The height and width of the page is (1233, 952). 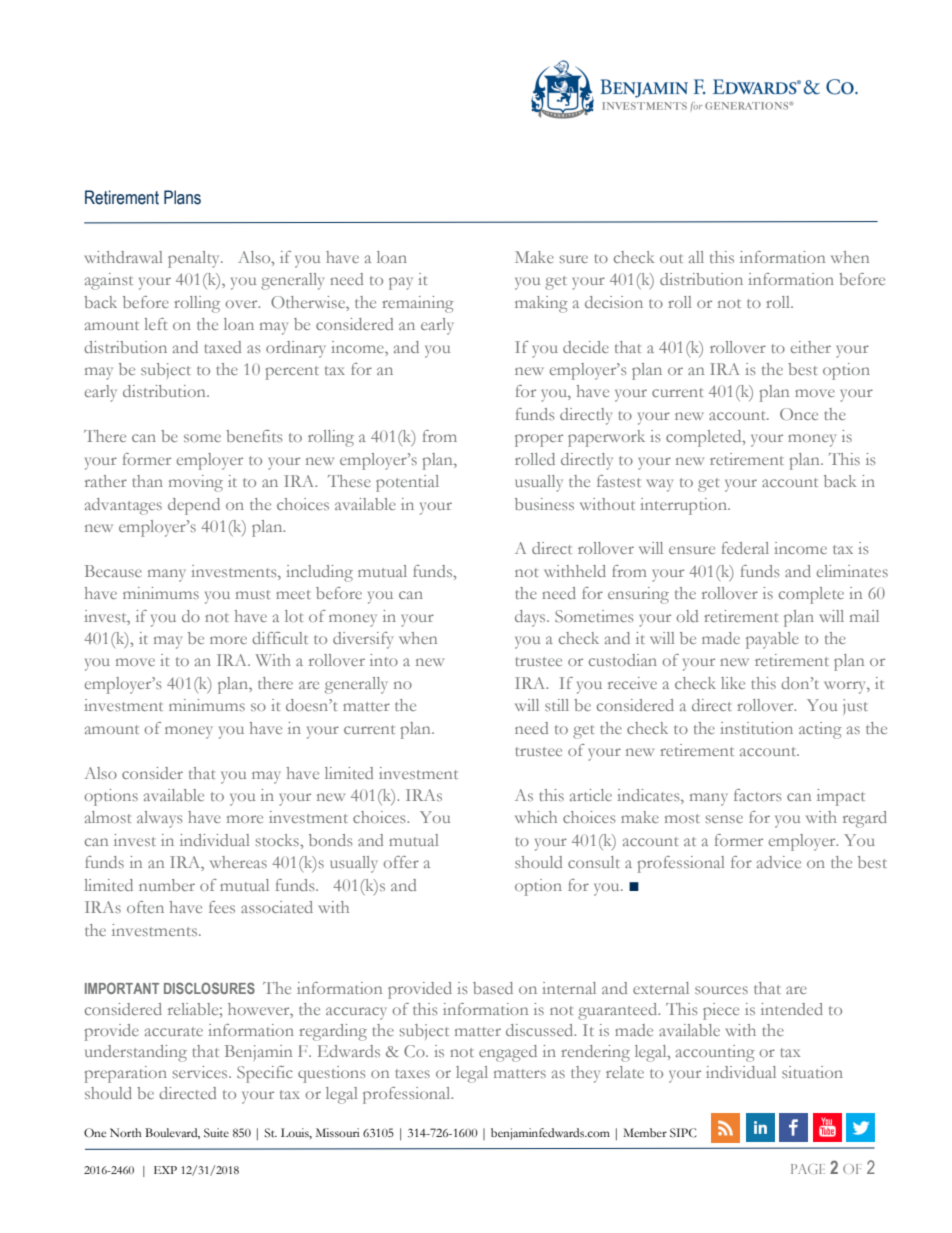 I want to click on advice, so click(x=779, y=862).
